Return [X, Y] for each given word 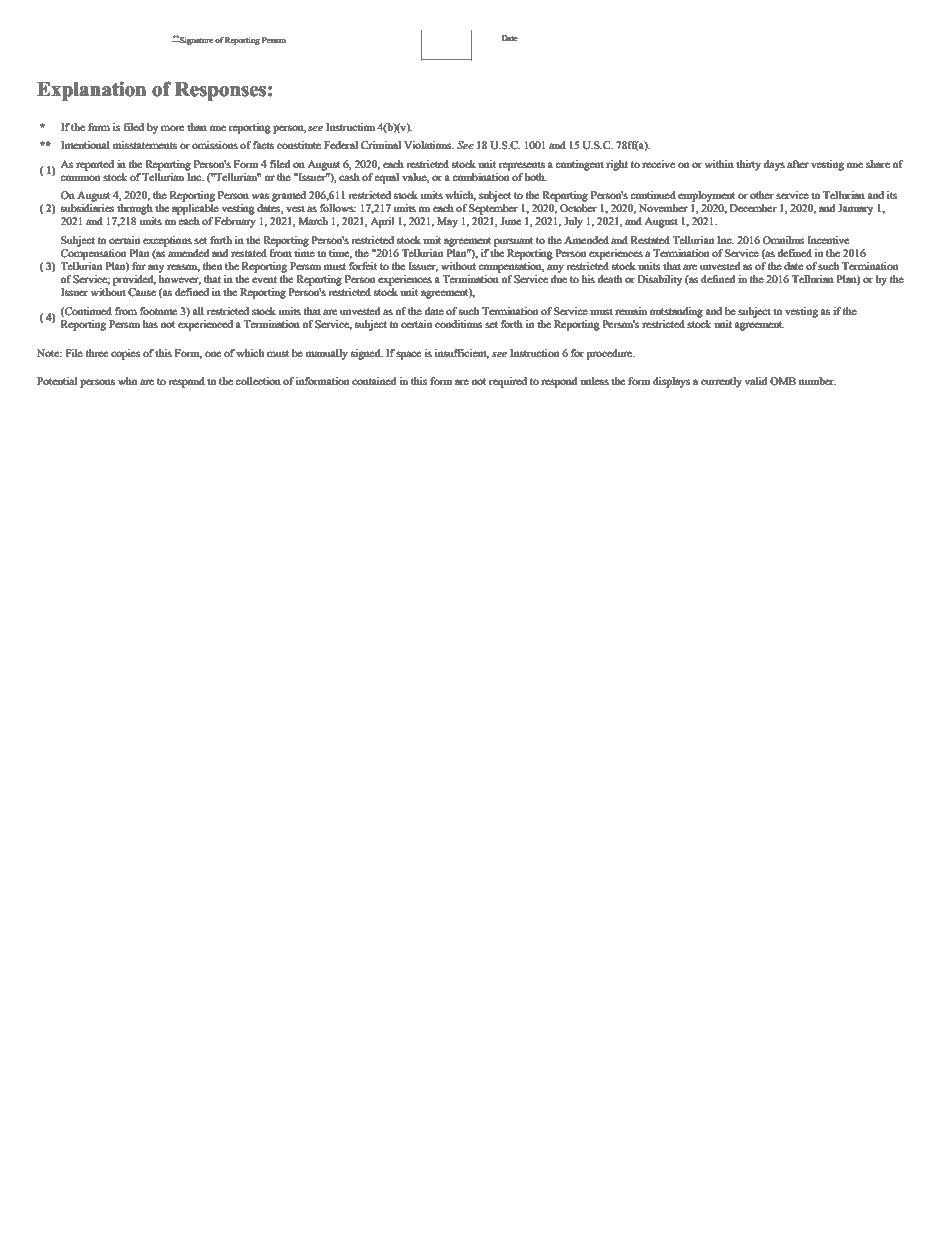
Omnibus [783, 240]
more [172, 128]
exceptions [167, 241]
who [127, 381]
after [797, 164]
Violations [429, 145]
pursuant [513, 242]
